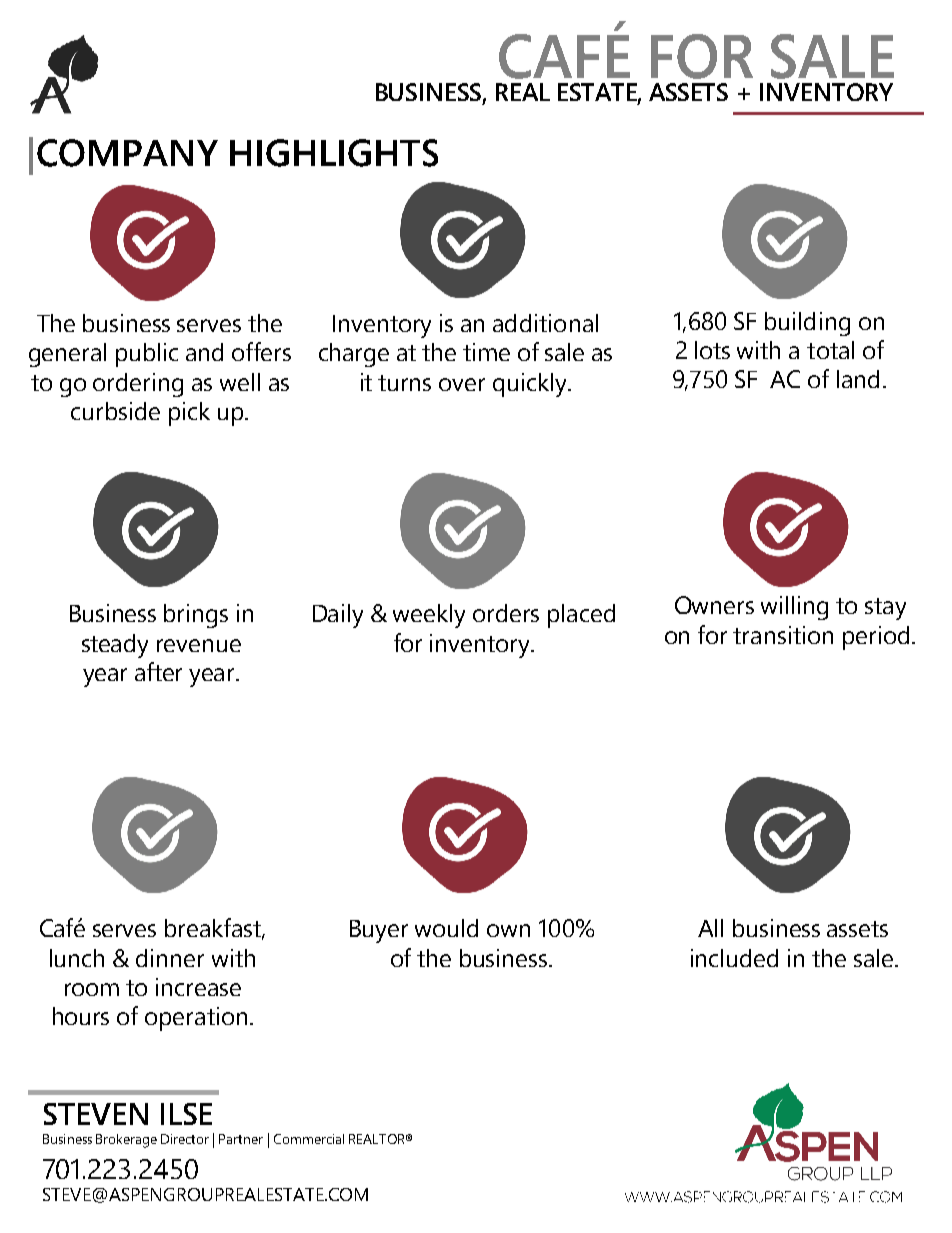 This screenshot has height=1233, width=952. What do you see at coordinates (734, 958) in the screenshot?
I see `included` at bounding box center [734, 958].
